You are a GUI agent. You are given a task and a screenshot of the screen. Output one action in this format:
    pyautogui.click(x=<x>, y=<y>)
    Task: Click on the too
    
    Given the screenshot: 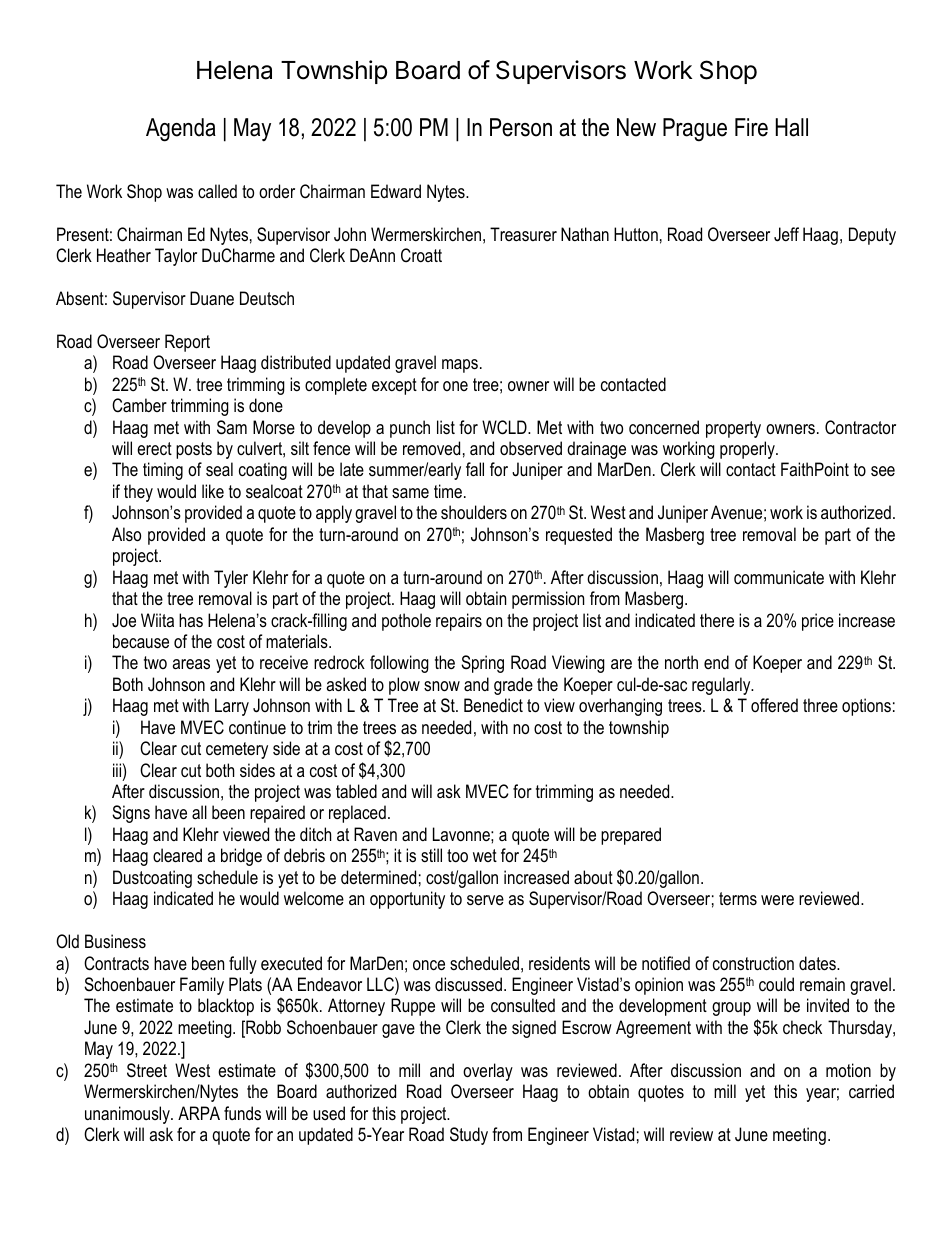 What is the action you would take?
    pyautogui.click(x=457, y=855)
